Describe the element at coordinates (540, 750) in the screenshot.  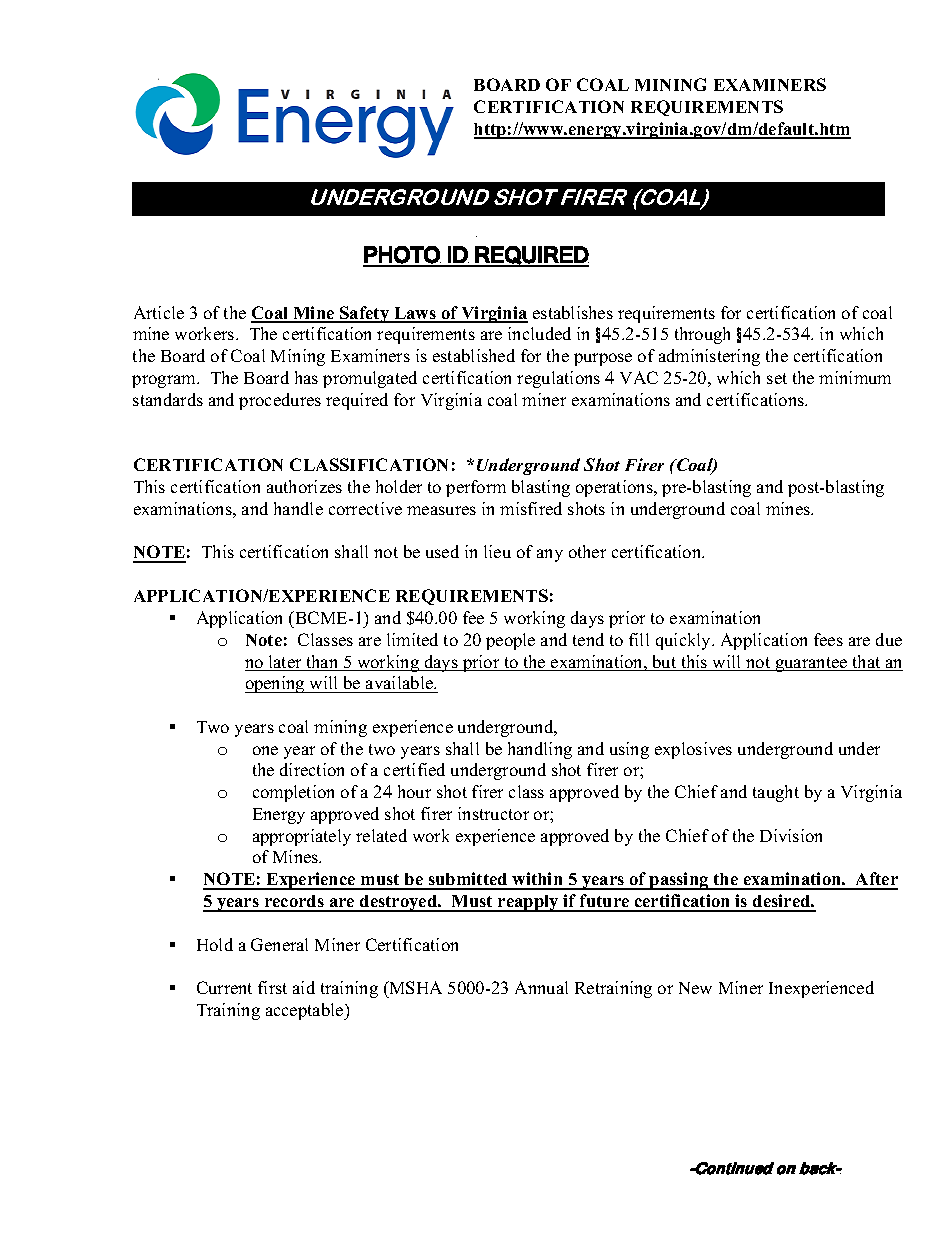
I see `handling` at that location.
